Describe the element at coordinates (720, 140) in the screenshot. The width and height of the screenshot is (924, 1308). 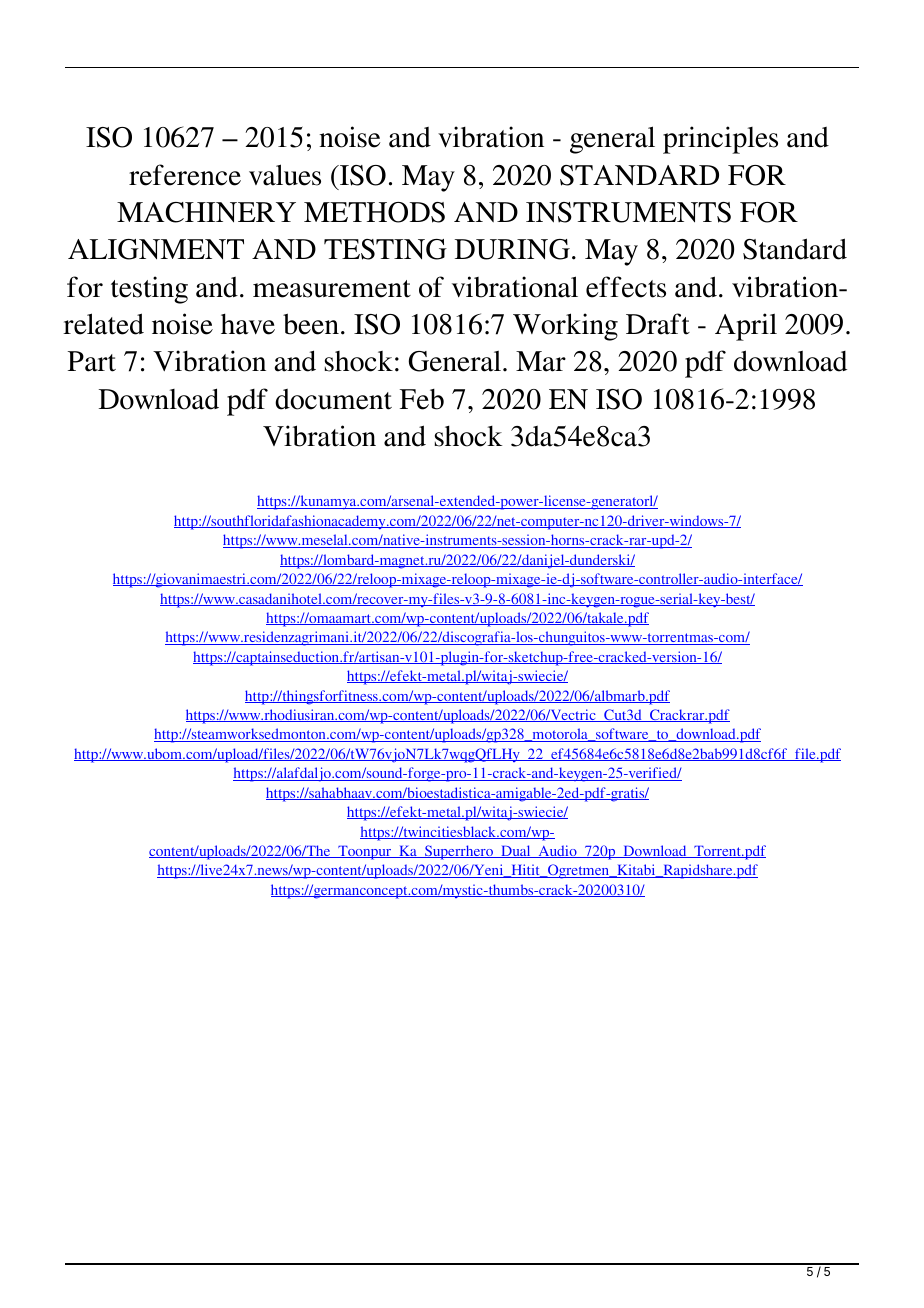
I see `principles` at that location.
